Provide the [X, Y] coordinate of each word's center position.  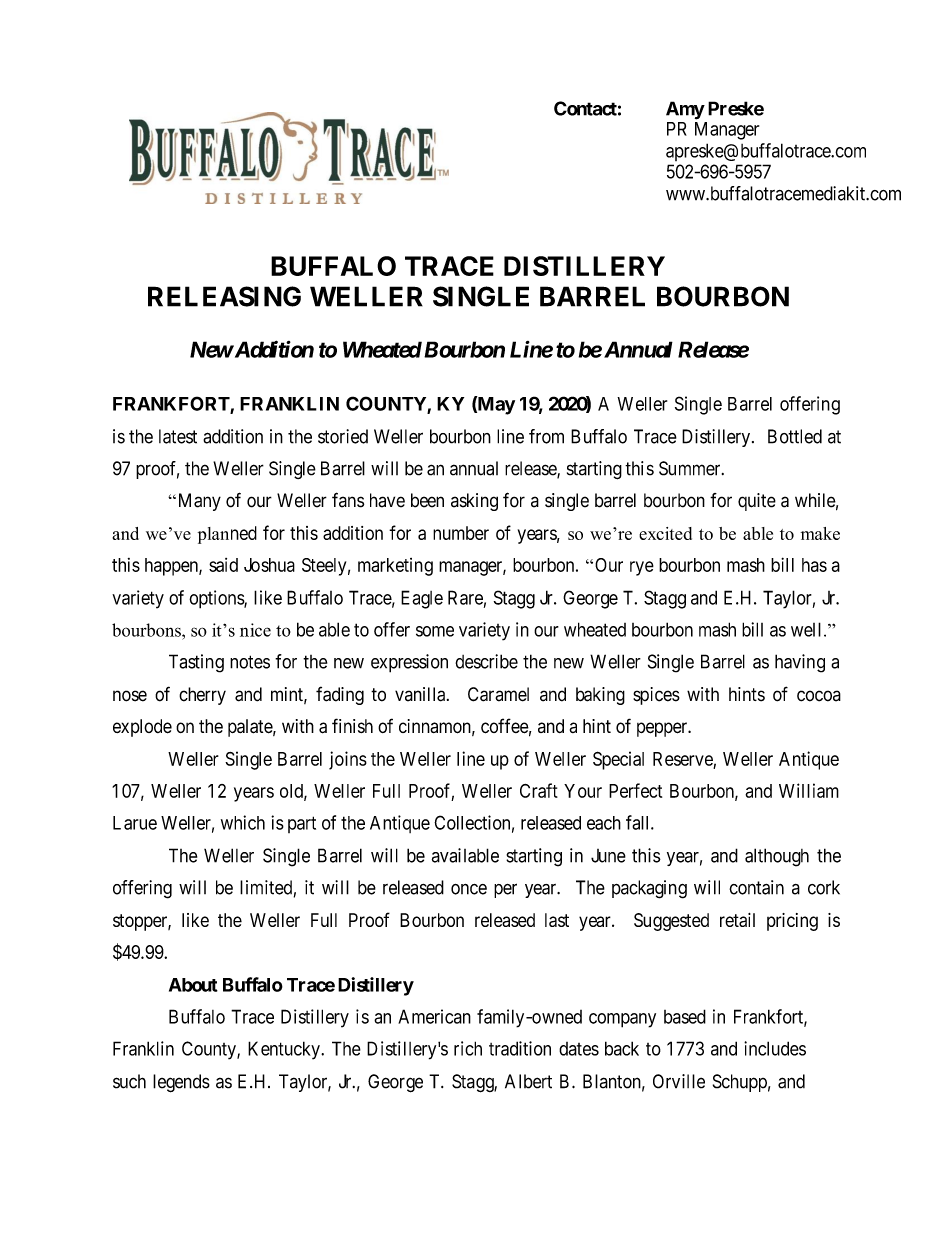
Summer [691, 468]
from [546, 436]
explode [142, 728]
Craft [539, 790]
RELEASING [224, 296]
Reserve [683, 759]
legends [181, 1083]
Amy [685, 110]
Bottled [795, 436]
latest [178, 436]
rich [468, 1048]
